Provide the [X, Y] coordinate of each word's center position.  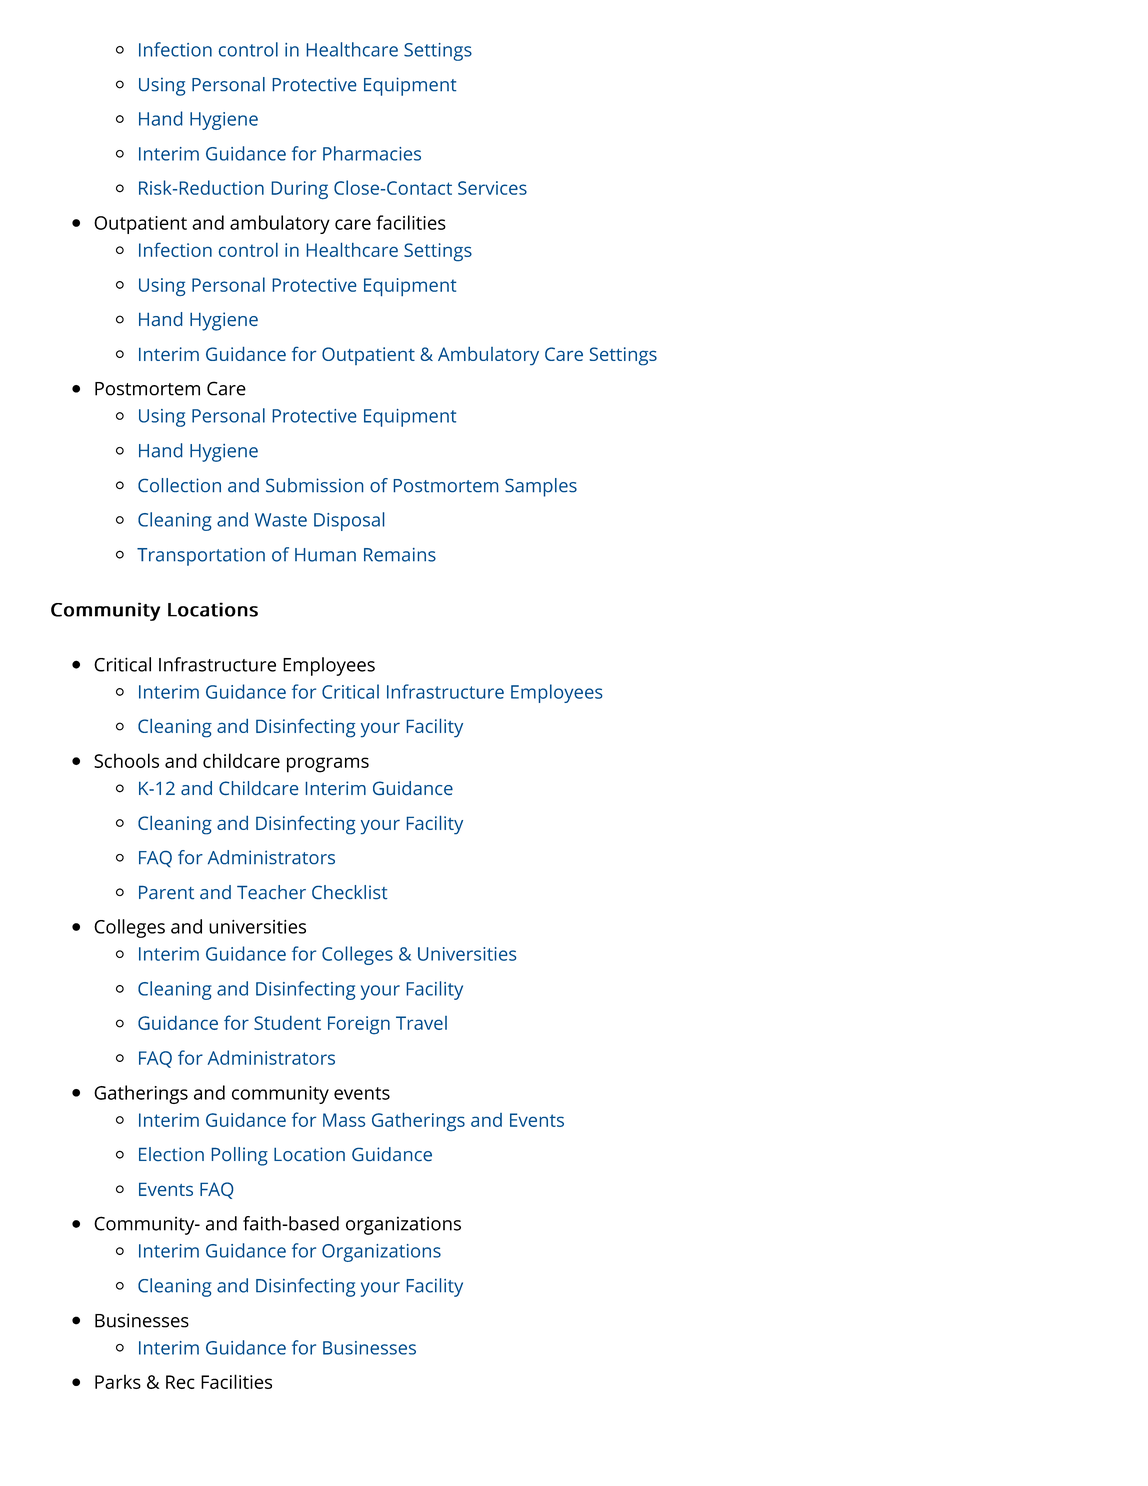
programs [328, 765]
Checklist [349, 892]
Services [492, 188]
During [299, 190]
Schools [126, 760]
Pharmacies [372, 153]
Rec [180, 1382]
